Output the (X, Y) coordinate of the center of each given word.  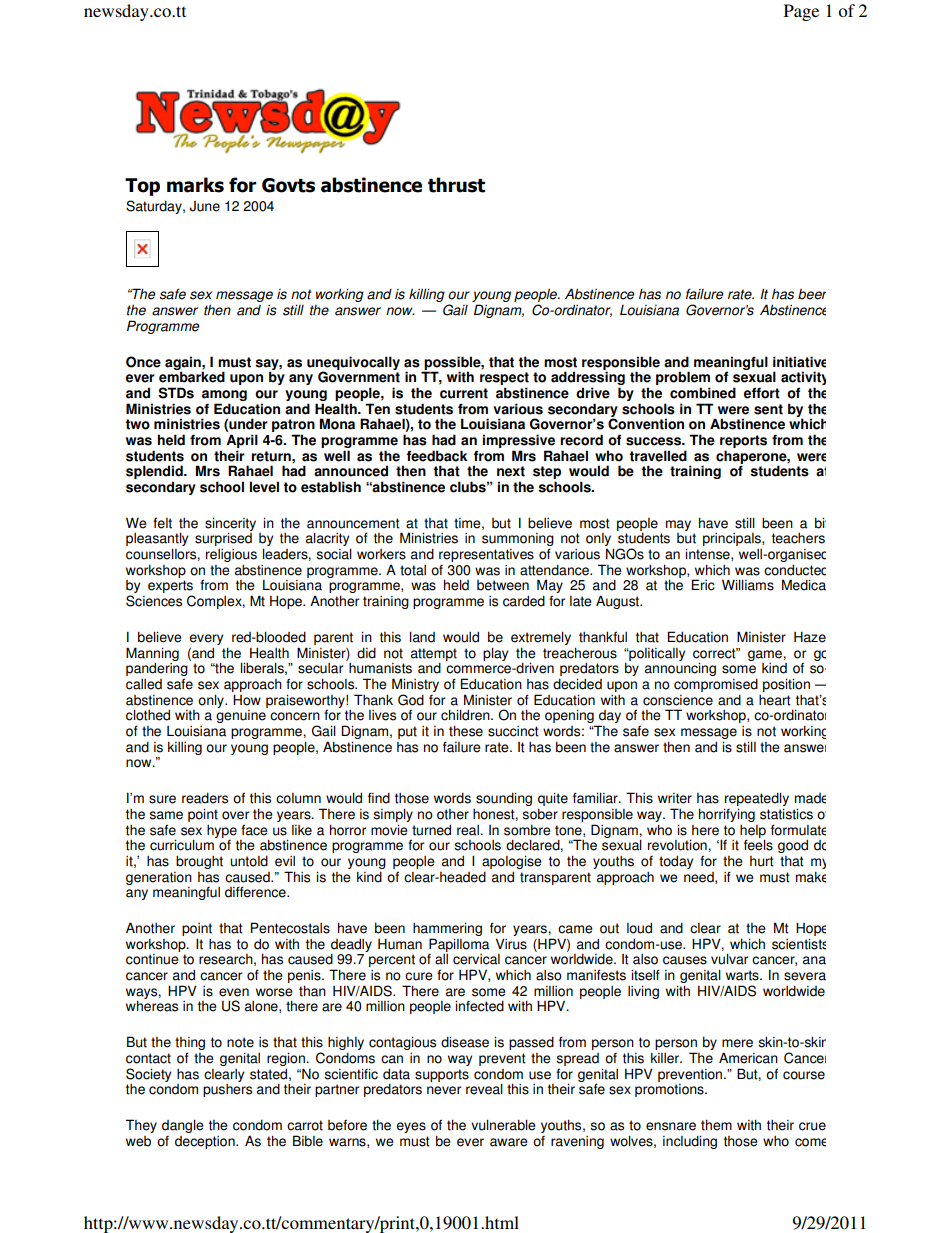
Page (801, 12)
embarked (192, 377)
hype (222, 831)
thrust (456, 185)
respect (504, 380)
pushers (227, 1090)
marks (195, 185)
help (753, 832)
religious (231, 557)
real (469, 830)
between (503, 585)
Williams (748, 585)
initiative (799, 362)
